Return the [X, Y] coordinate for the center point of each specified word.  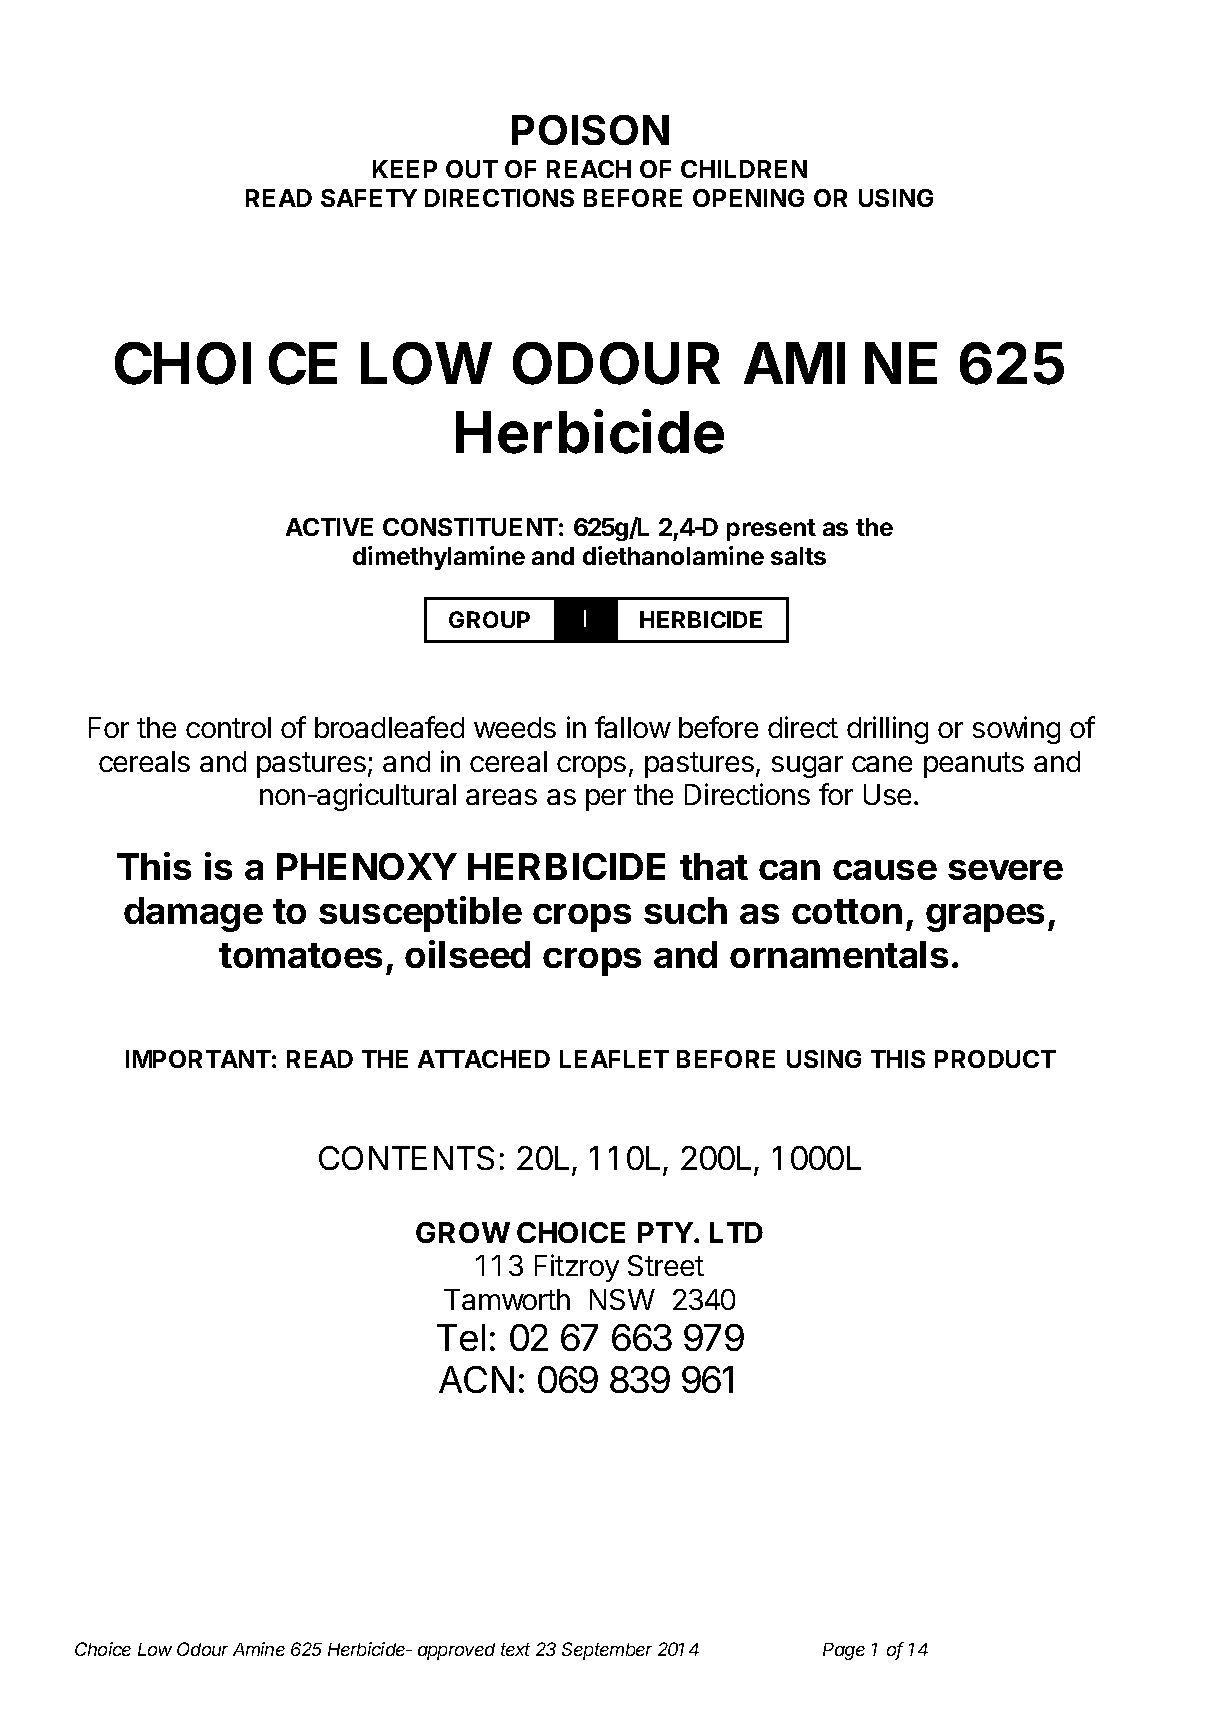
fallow [633, 727]
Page [844, 1651]
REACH [589, 169]
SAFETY [369, 198]
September [607, 1651]
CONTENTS [406, 1158]
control [228, 727]
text [515, 1649]
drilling [887, 730]
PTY [665, 1232]
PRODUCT [995, 1059]
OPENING [748, 198]
